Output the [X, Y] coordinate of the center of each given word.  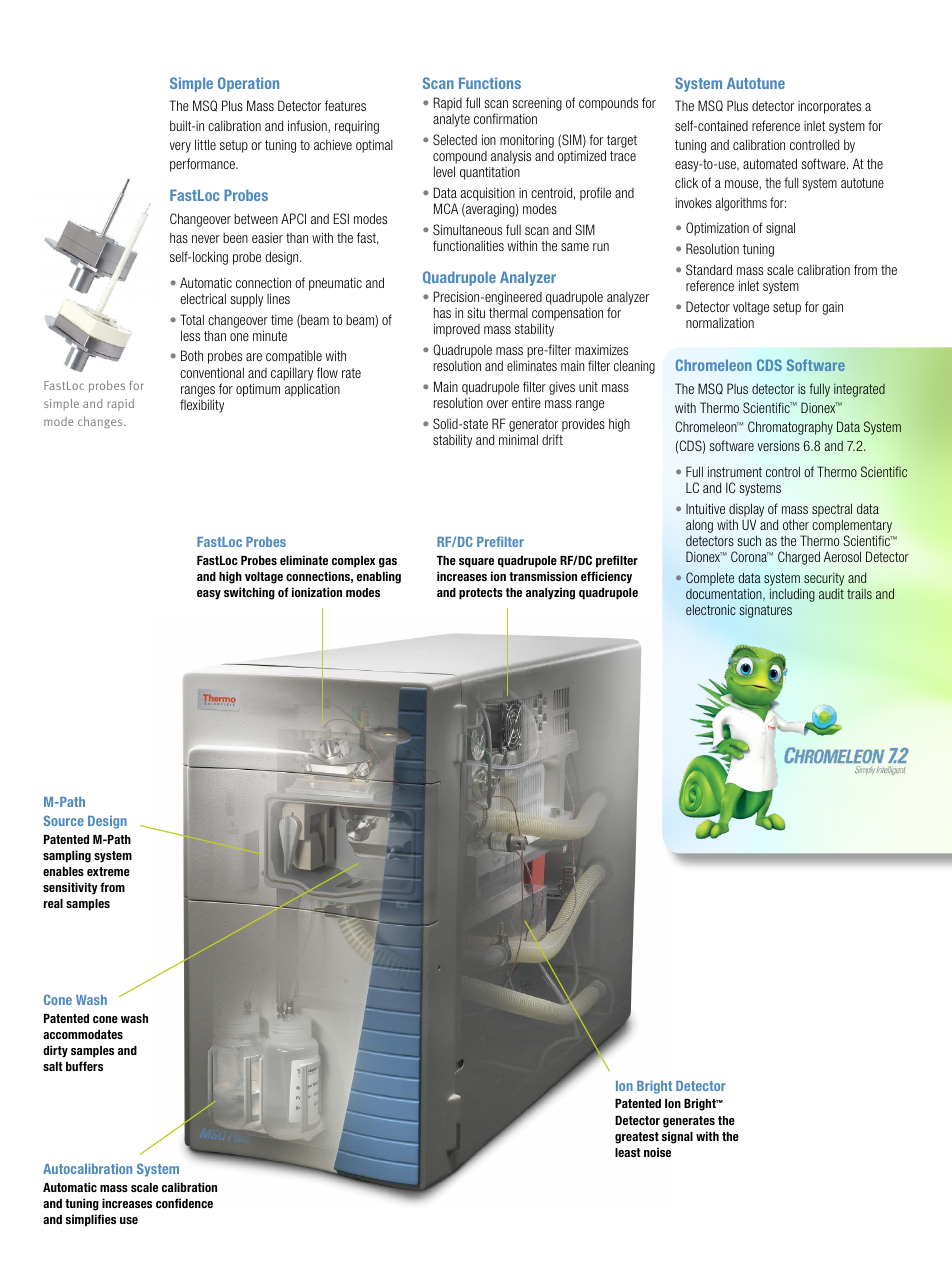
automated [770, 163]
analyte [451, 120]
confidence [184, 1203]
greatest [637, 1138]
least [628, 1152]
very [180, 147]
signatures [766, 611]
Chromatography [790, 428]
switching [249, 593]
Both [192, 355]
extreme [108, 871]
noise [657, 1152]
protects [481, 594]
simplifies [91, 1220]
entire [526, 402]
